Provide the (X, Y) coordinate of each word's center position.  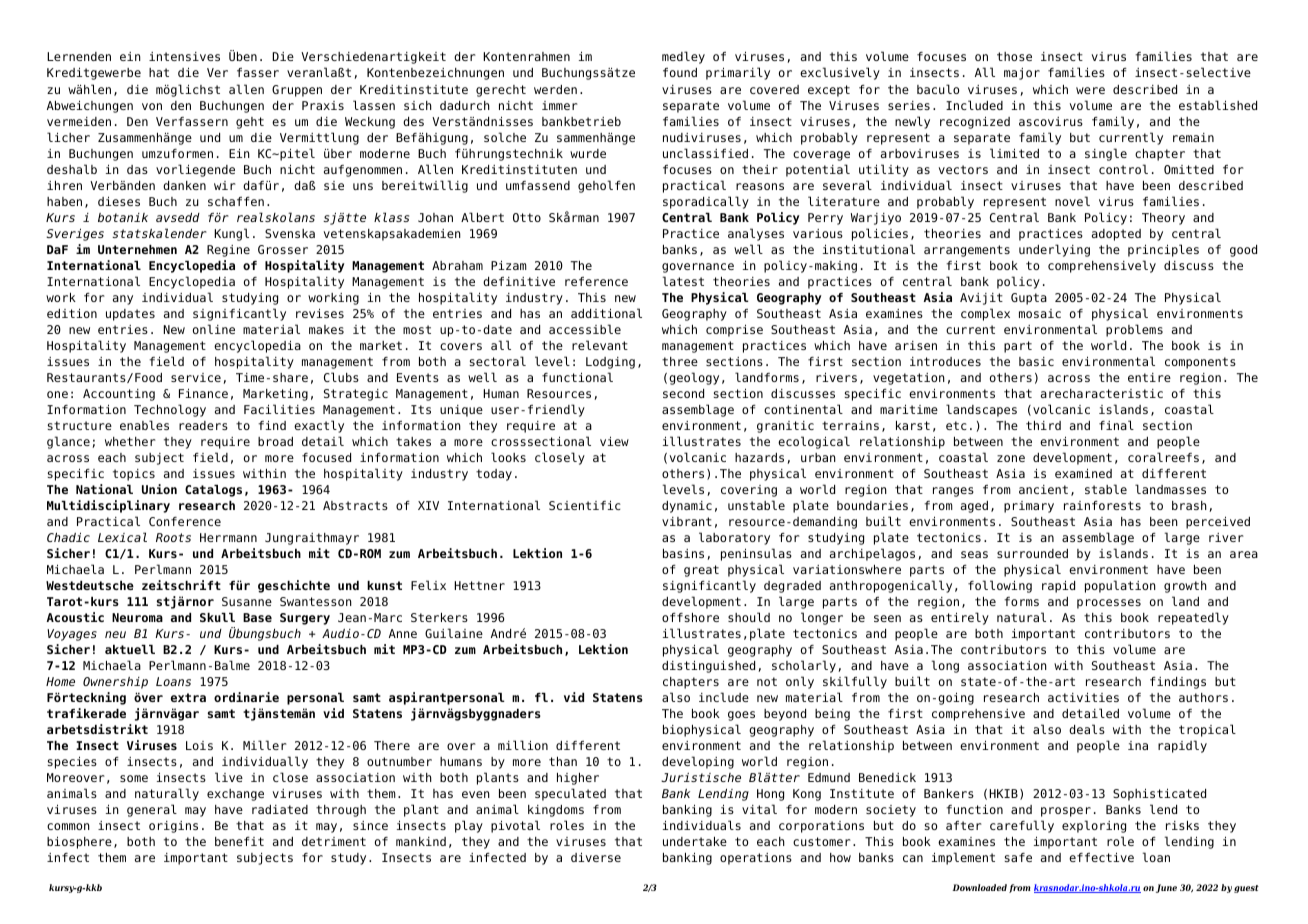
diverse (596, 857)
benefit (239, 841)
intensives (184, 56)
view (614, 441)
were (1090, 90)
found (680, 72)
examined (1083, 473)
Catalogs (213, 491)
